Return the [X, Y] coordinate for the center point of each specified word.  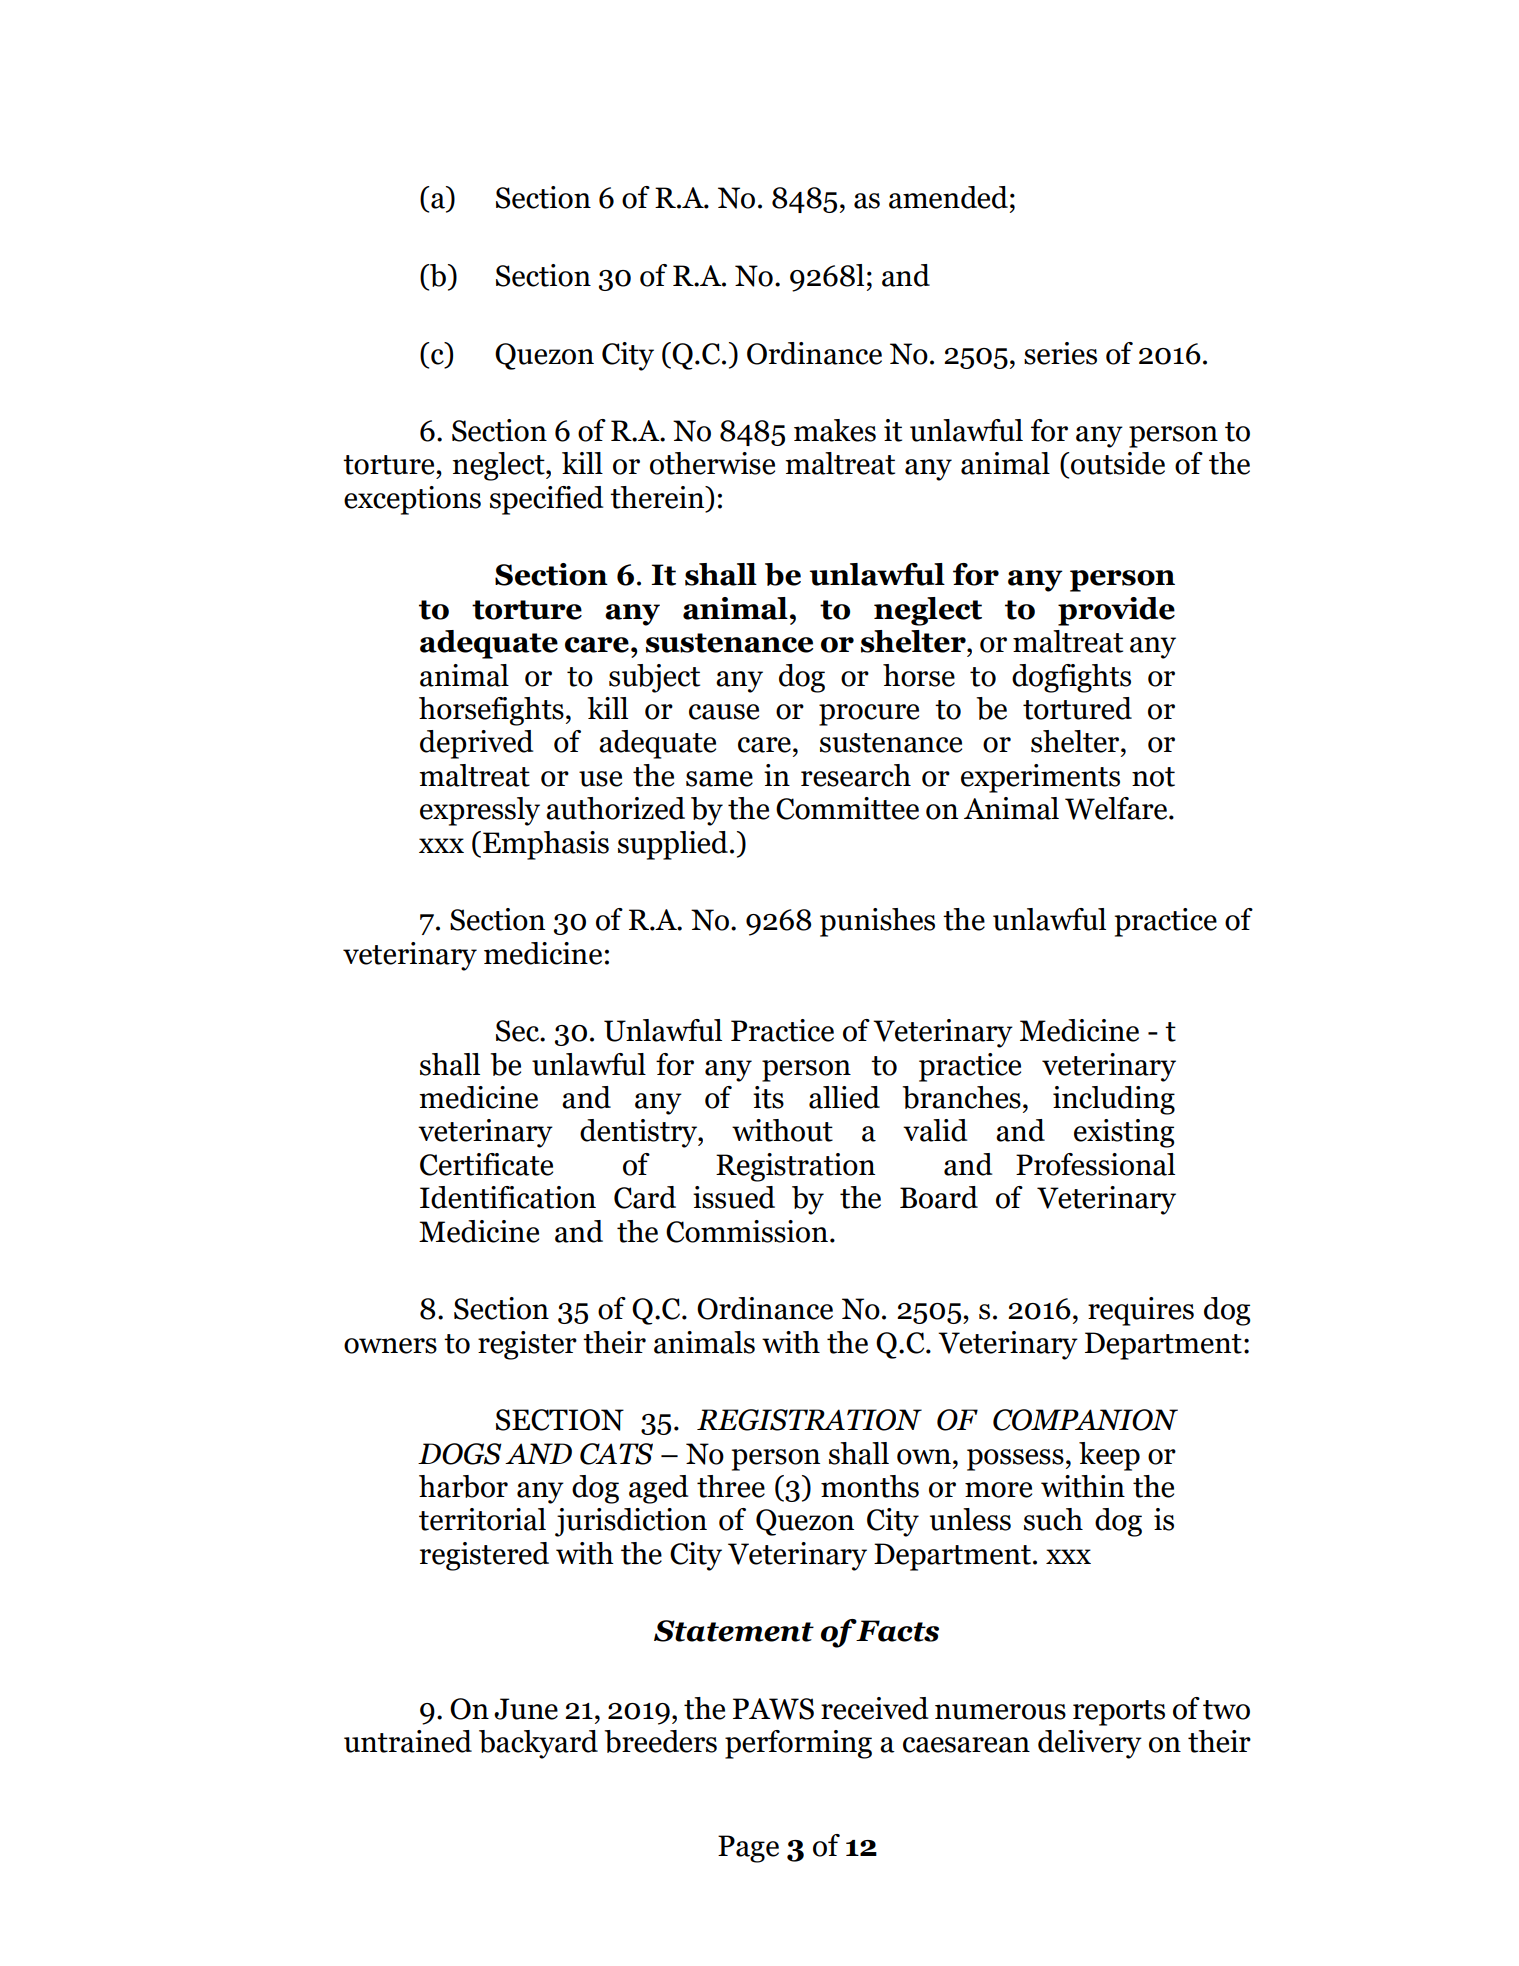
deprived [477, 744]
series [1060, 353]
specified [547, 500]
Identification [508, 1197]
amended [948, 197]
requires [1141, 1311]
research [856, 775]
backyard [538, 1744]
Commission [747, 1231]
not [1153, 777]
